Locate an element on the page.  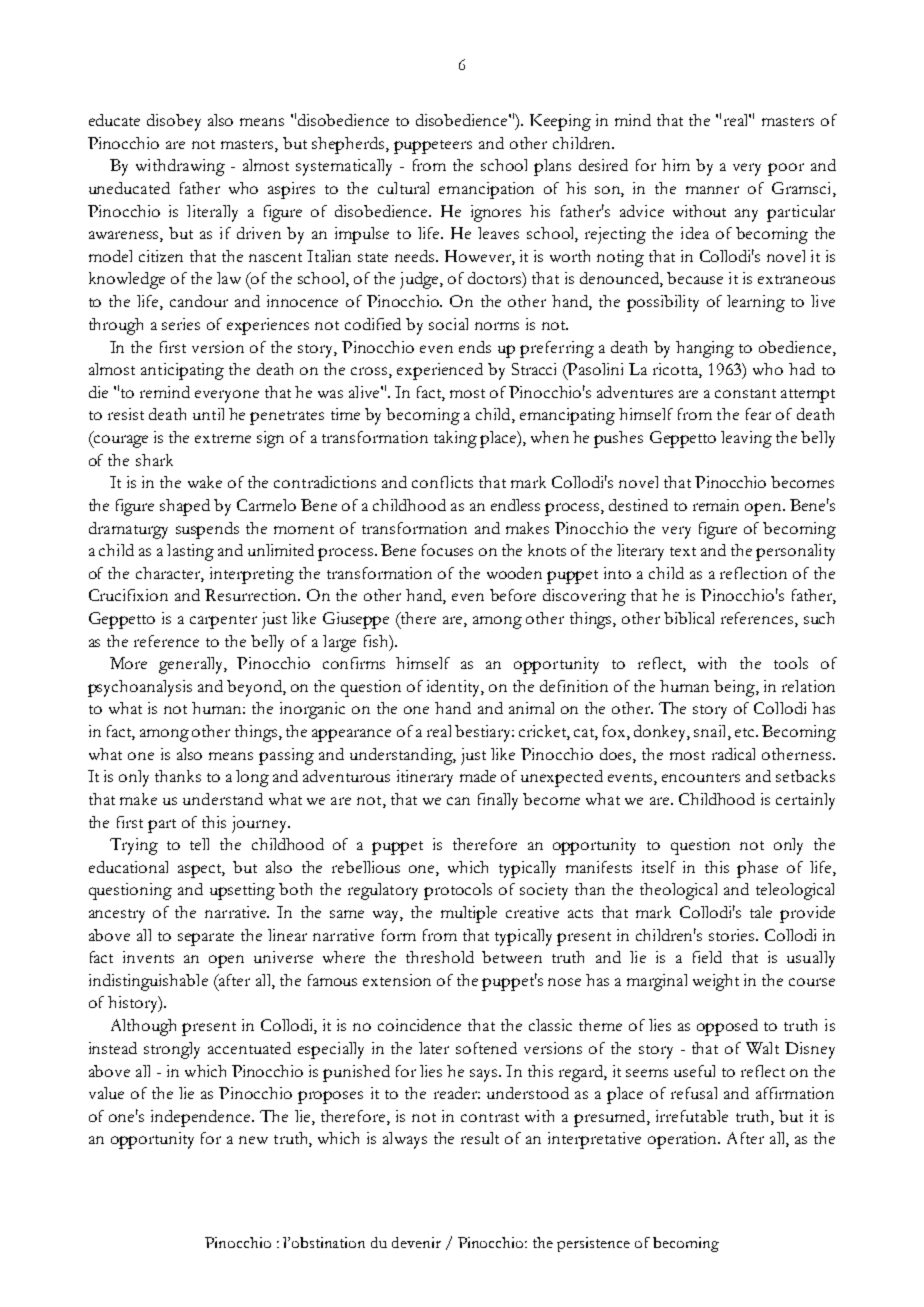
emancipation is located at coordinates (486, 190).
